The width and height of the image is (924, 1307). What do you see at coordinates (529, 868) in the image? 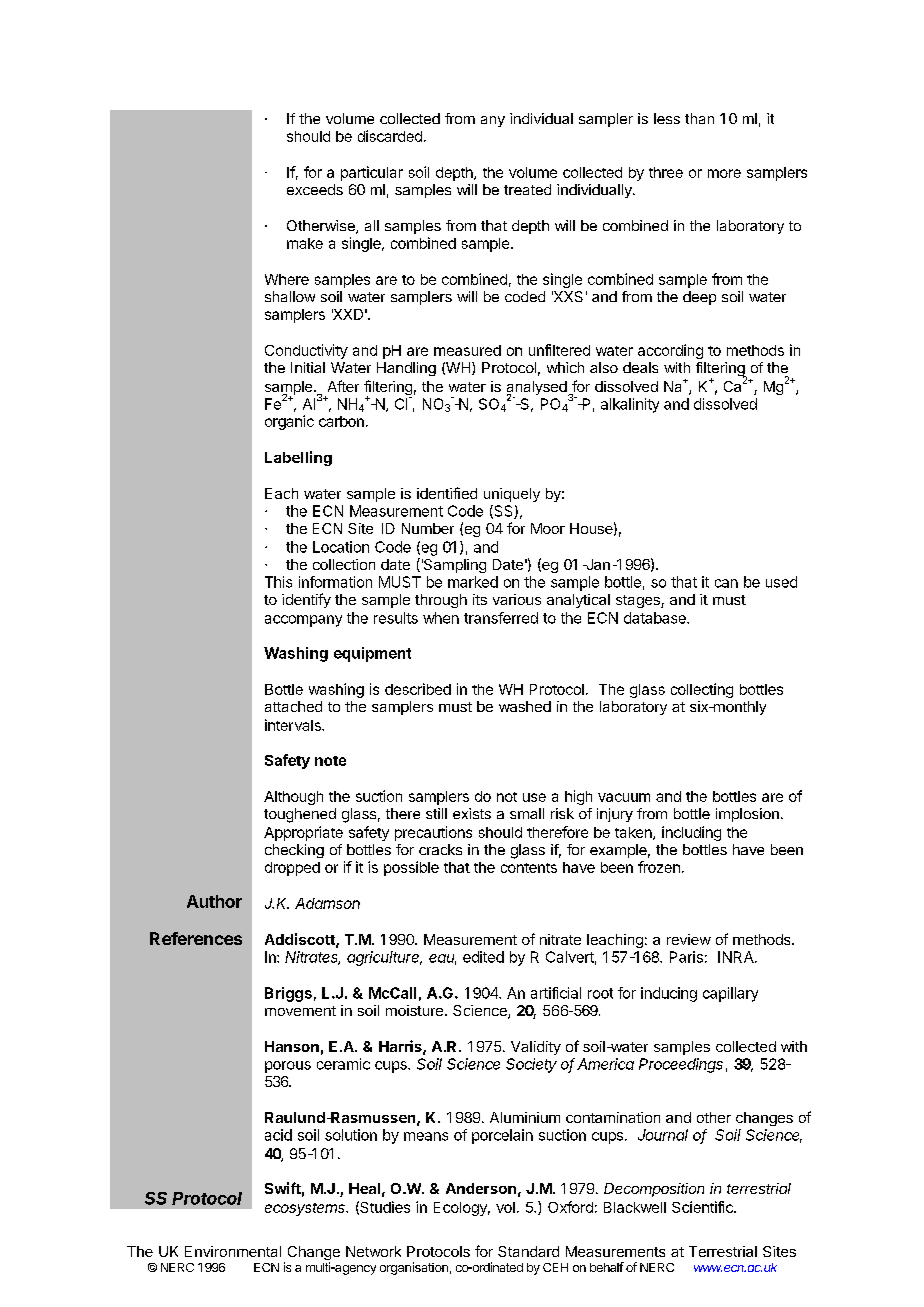
I see `contents` at bounding box center [529, 868].
